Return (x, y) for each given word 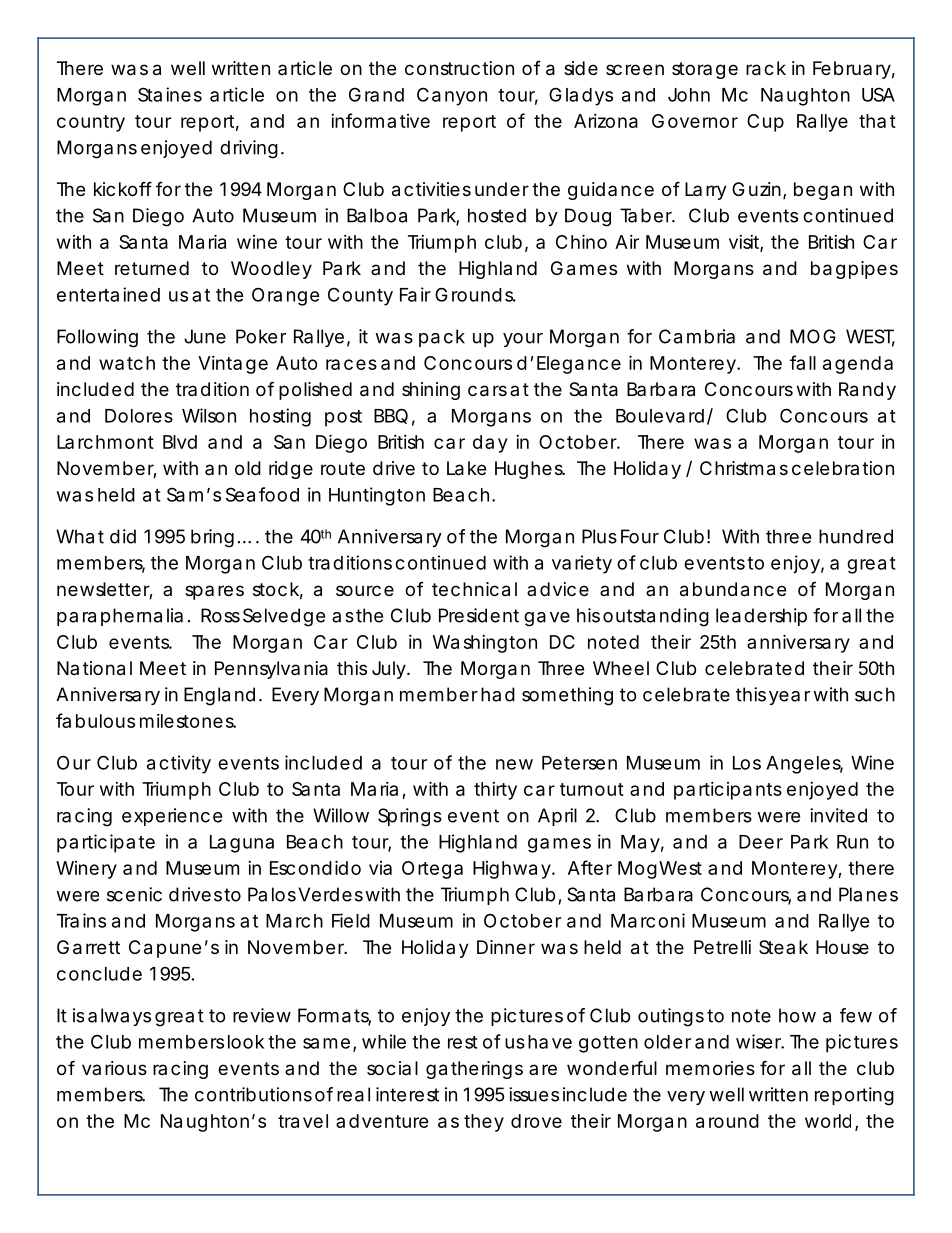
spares (214, 592)
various (114, 1068)
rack (766, 68)
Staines (170, 94)
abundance (733, 589)
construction (459, 68)
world (828, 1121)
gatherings (474, 1070)
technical (474, 589)
